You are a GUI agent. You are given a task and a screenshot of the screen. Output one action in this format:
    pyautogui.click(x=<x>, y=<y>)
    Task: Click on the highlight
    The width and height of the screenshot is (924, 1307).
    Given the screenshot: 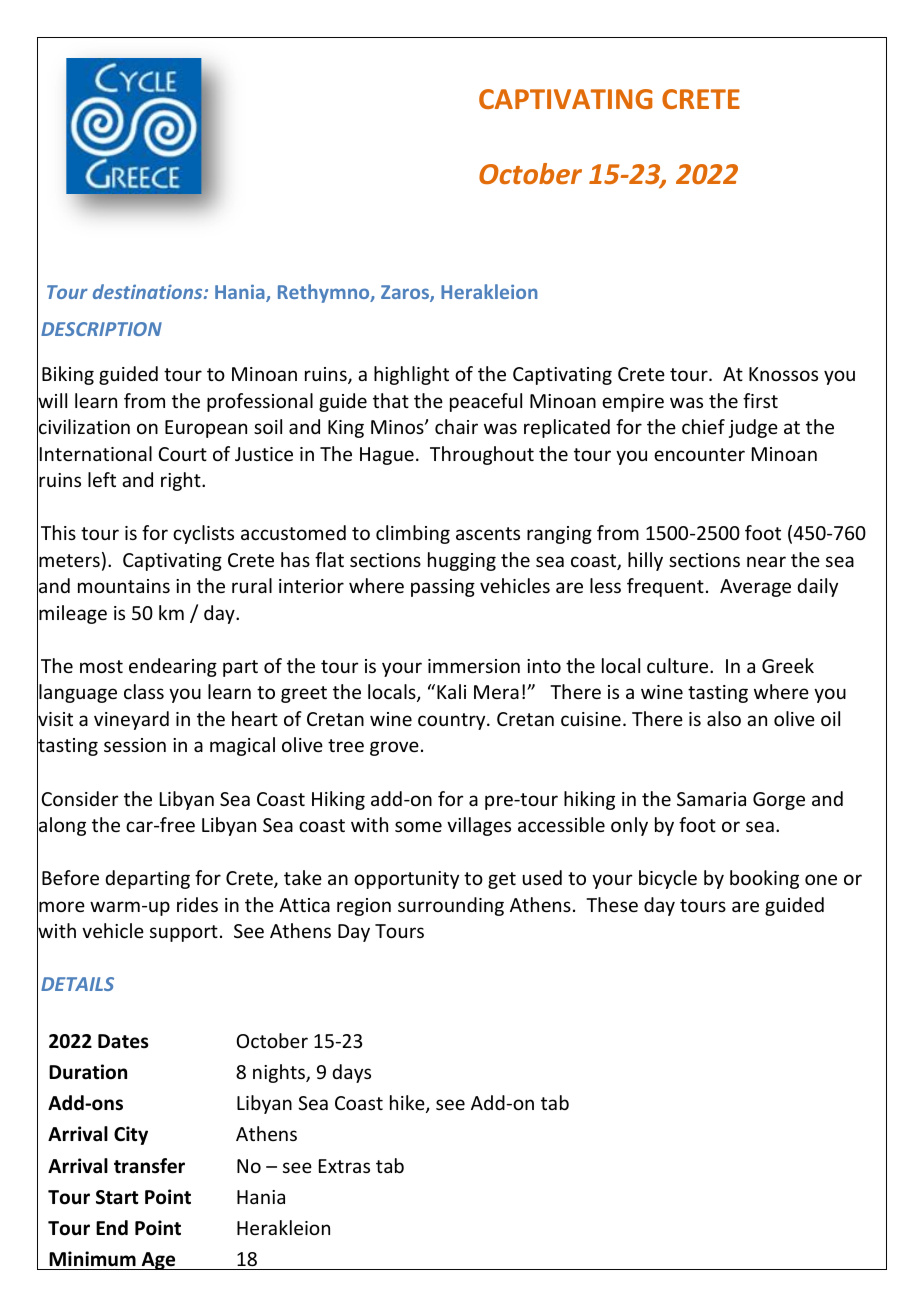 What is the action you would take?
    pyautogui.click(x=411, y=375)
